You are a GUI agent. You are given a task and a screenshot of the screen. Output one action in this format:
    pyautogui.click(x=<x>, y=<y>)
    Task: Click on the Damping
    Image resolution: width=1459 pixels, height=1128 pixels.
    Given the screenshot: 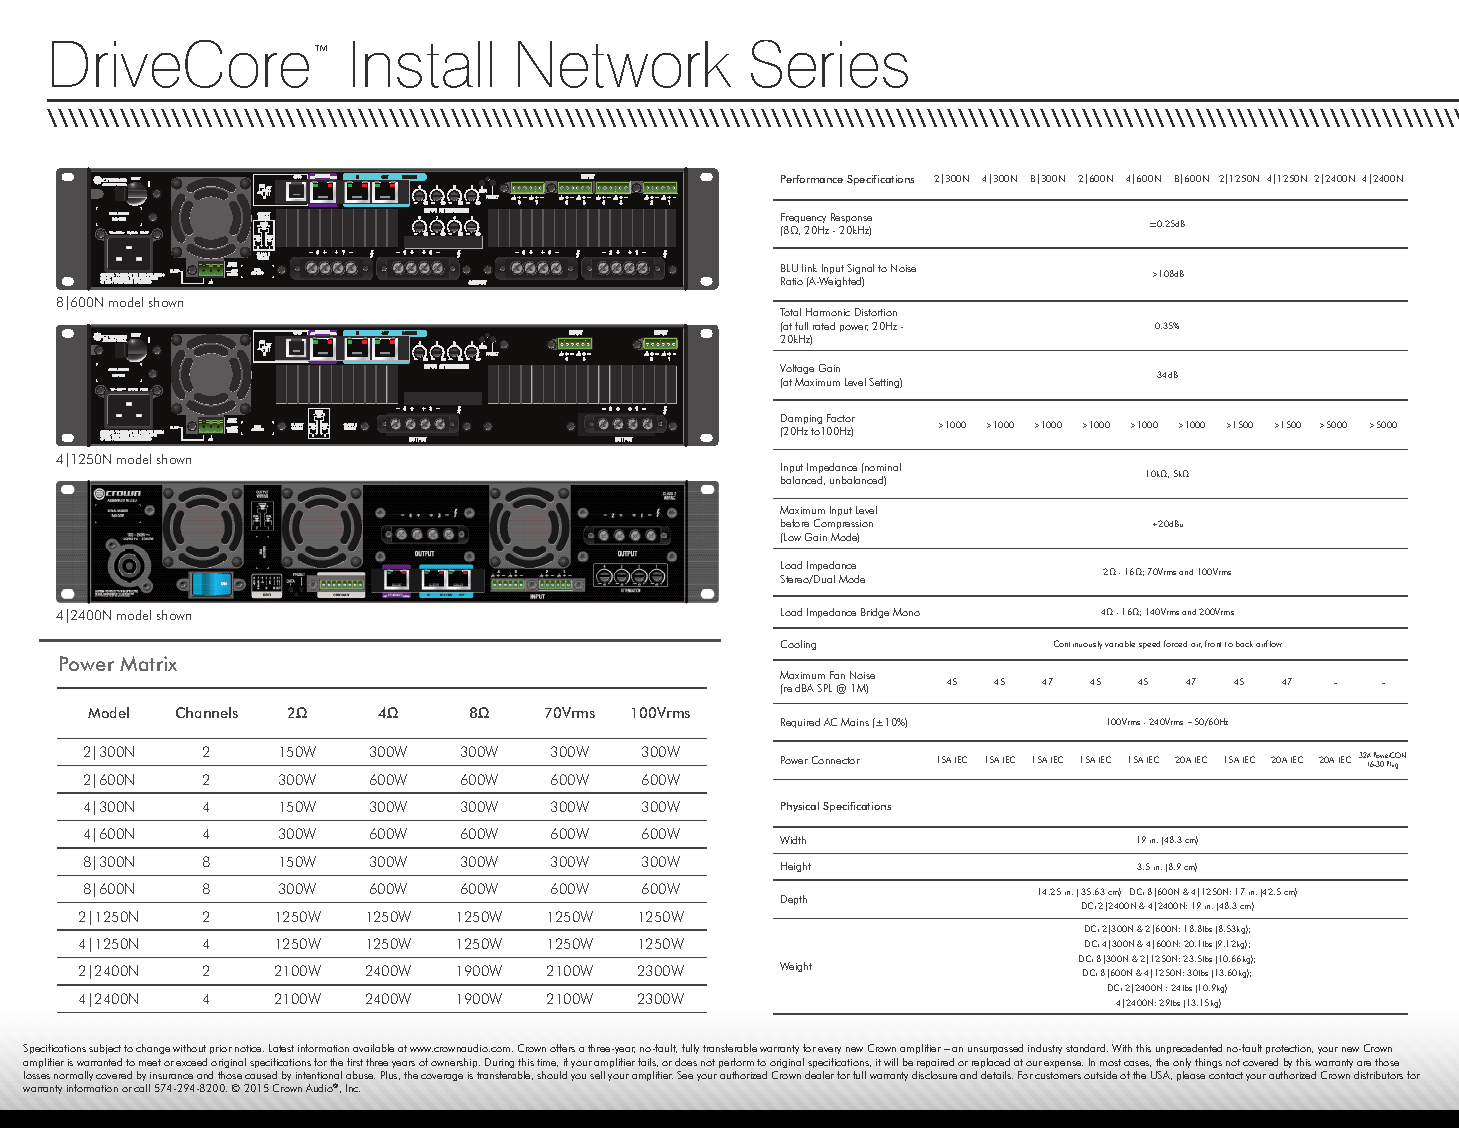 What is the action you would take?
    pyautogui.click(x=801, y=419)
